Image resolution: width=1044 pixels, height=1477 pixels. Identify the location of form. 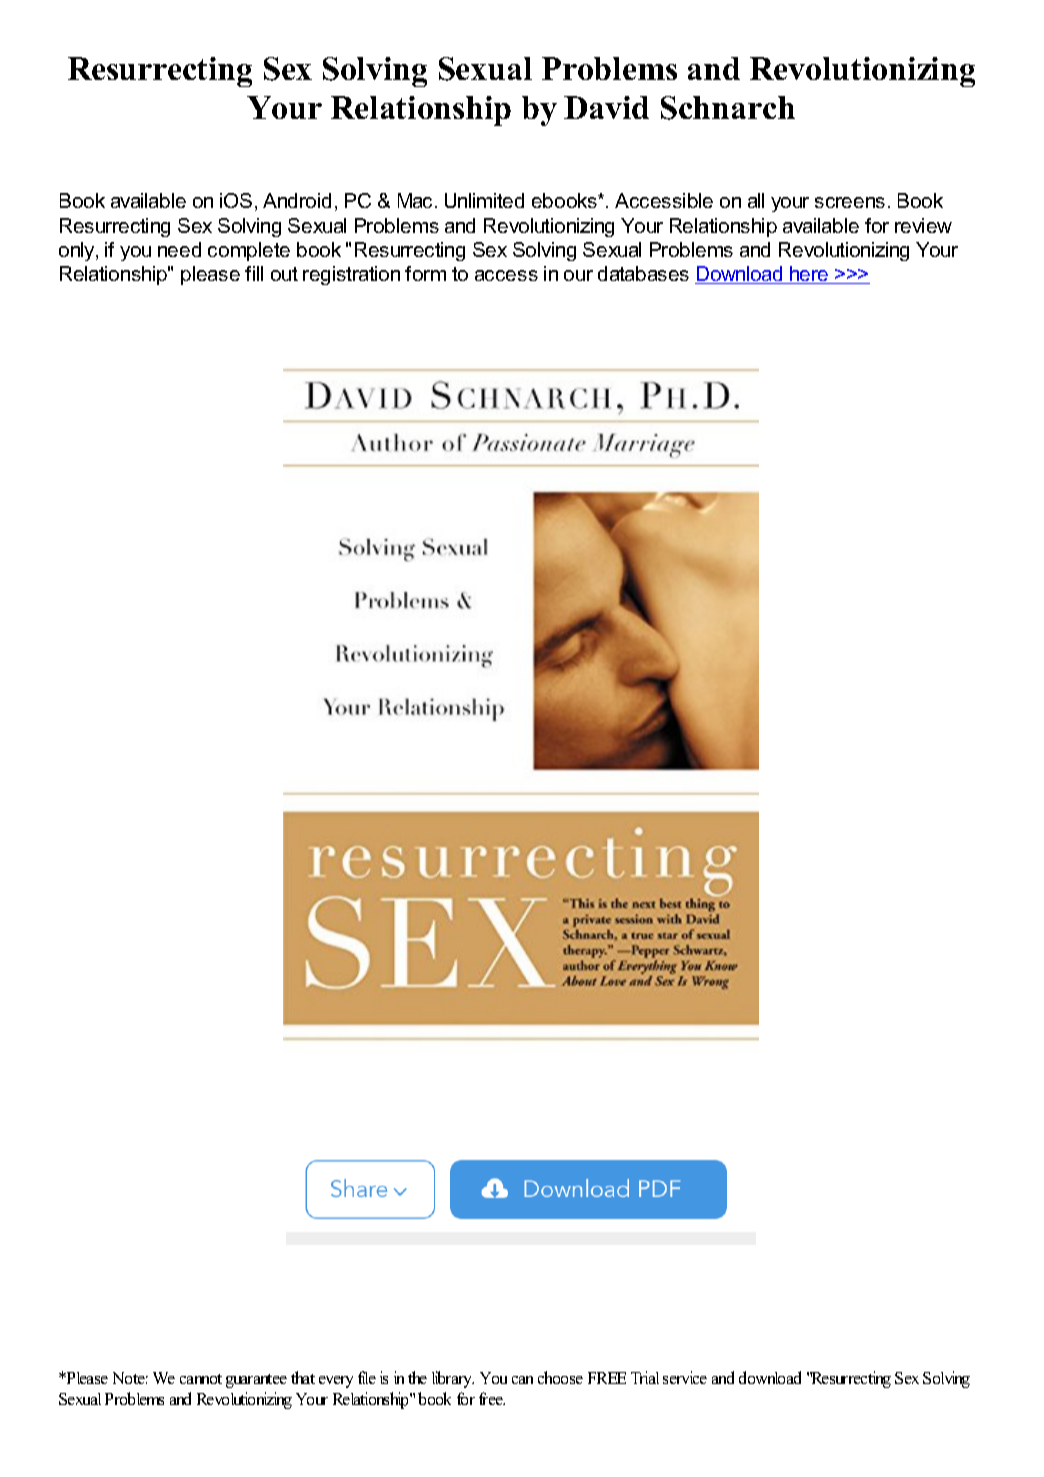
(425, 273).
